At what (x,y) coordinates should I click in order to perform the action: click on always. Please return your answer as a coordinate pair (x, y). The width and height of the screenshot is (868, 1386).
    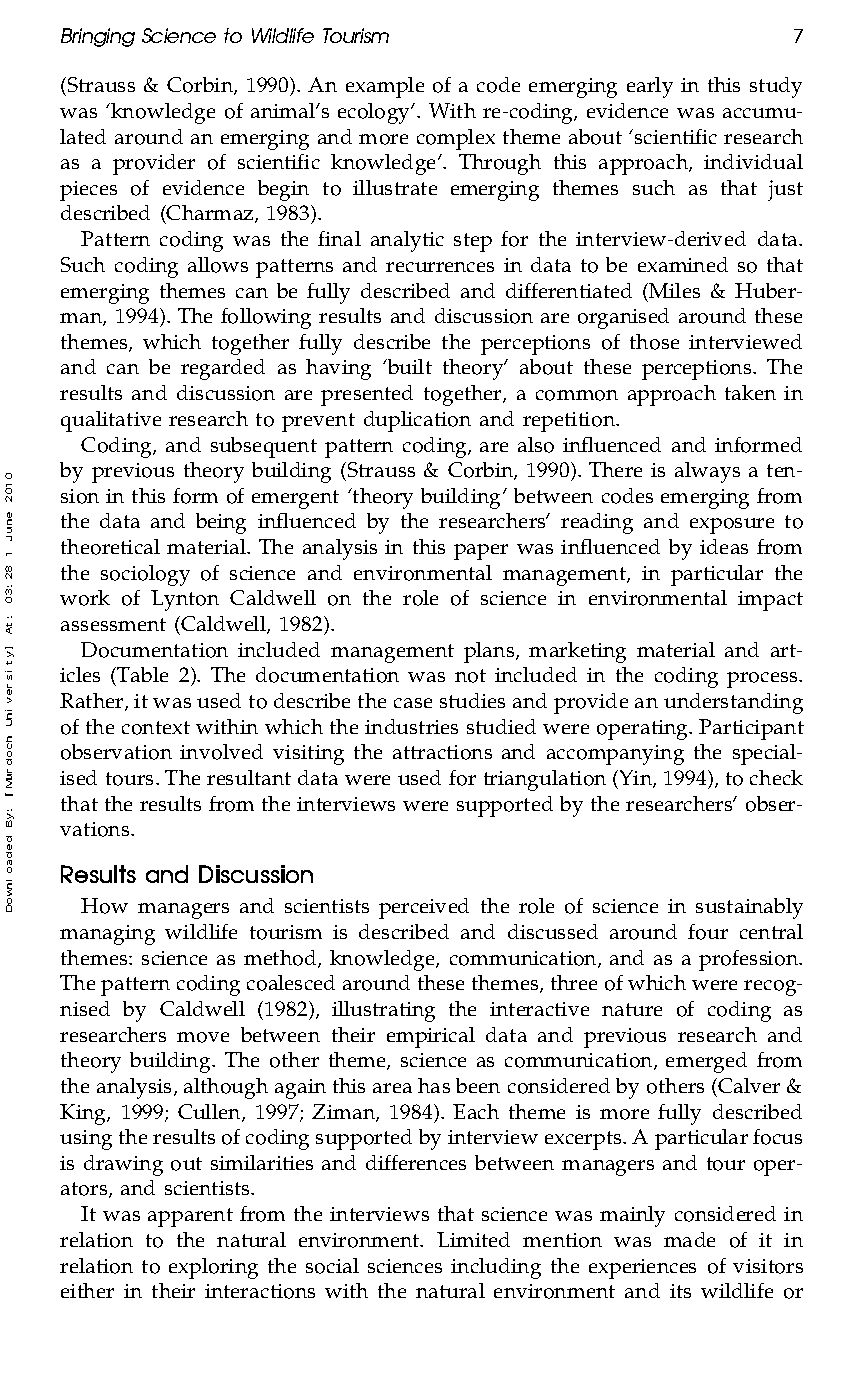
    Looking at the image, I should click on (707, 472).
